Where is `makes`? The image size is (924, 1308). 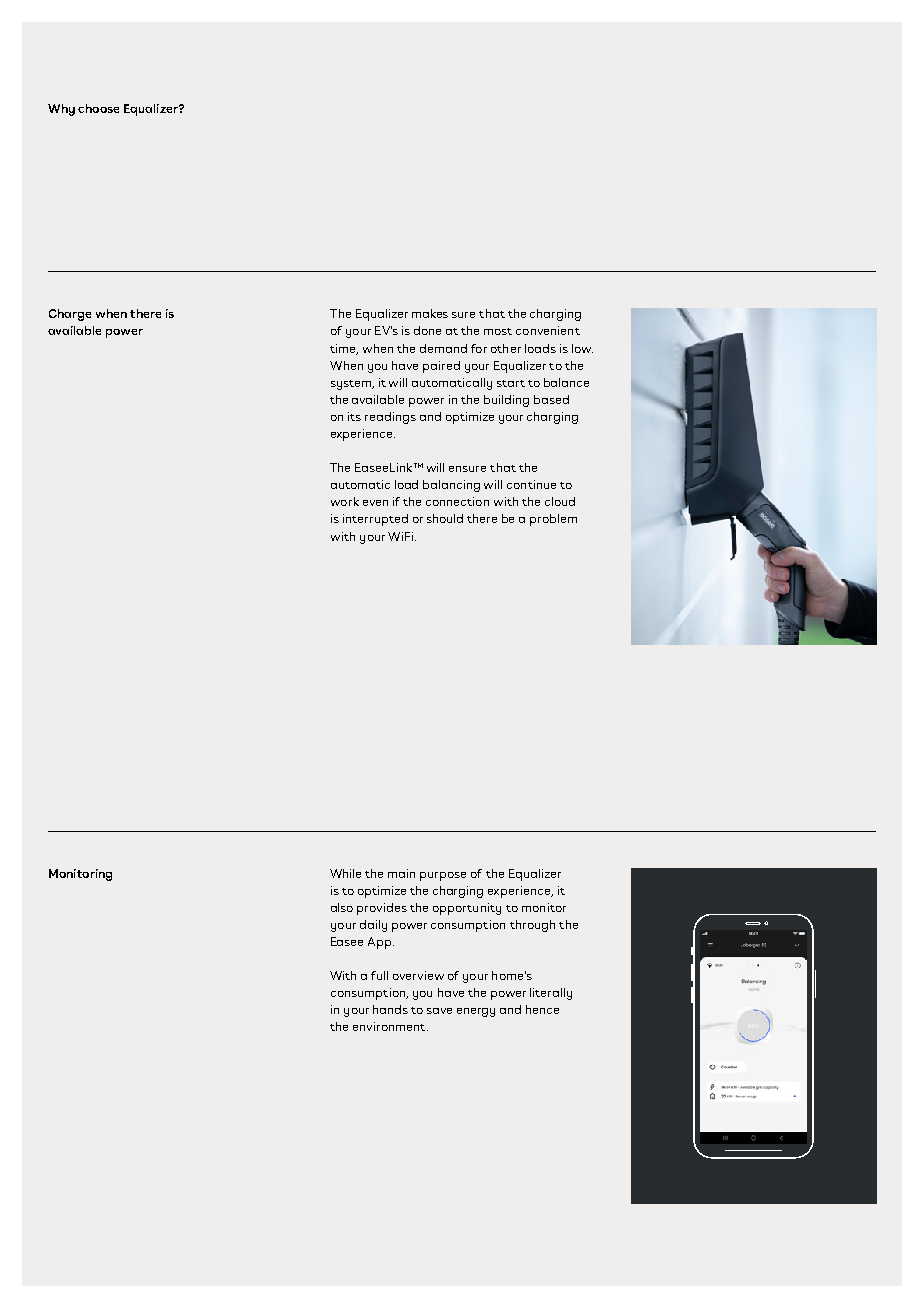
makes is located at coordinates (430, 313).
